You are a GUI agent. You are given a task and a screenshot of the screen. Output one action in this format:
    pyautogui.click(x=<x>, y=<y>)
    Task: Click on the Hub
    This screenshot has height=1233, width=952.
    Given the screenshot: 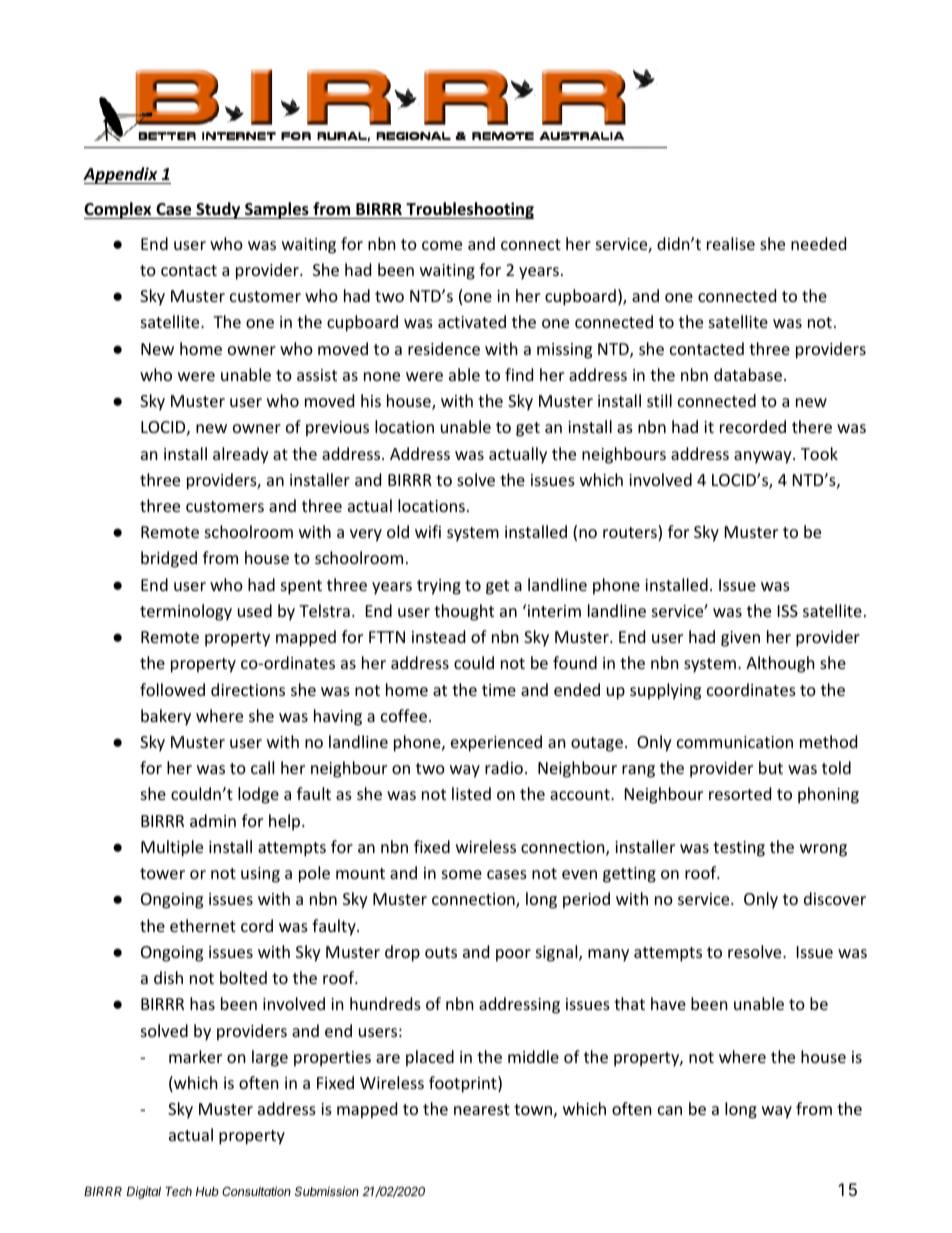 What is the action you would take?
    pyautogui.click(x=207, y=1191)
